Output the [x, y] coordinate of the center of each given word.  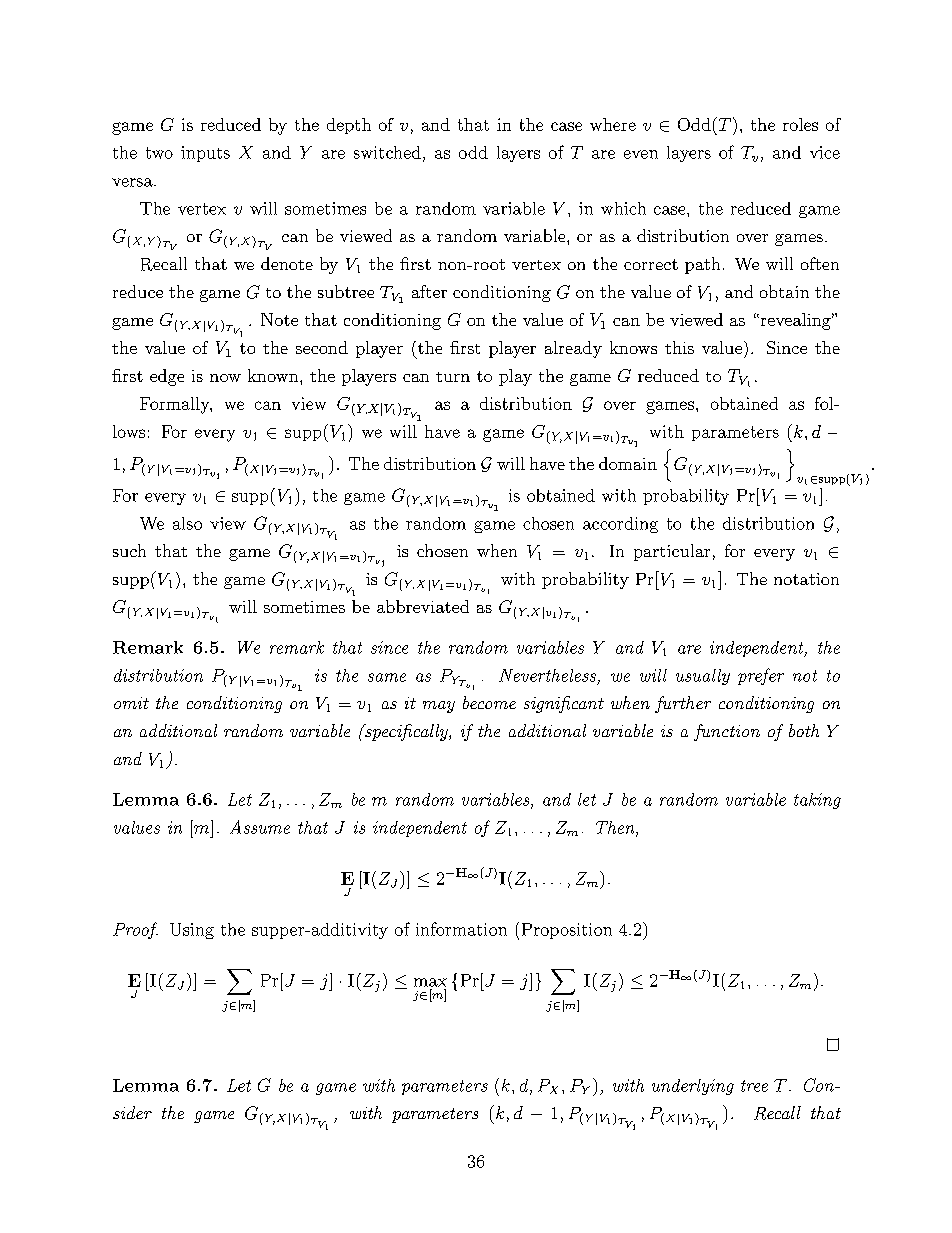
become [489, 702]
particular [672, 552]
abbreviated [423, 606]
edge [167, 377]
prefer [761, 676]
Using [192, 931]
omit [131, 703]
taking [817, 801]
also [187, 523]
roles [800, 124]
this [679, 347]
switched [387, 152]
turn [453, 377]
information [461, 929]
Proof [135, 930]
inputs [205, 154]
